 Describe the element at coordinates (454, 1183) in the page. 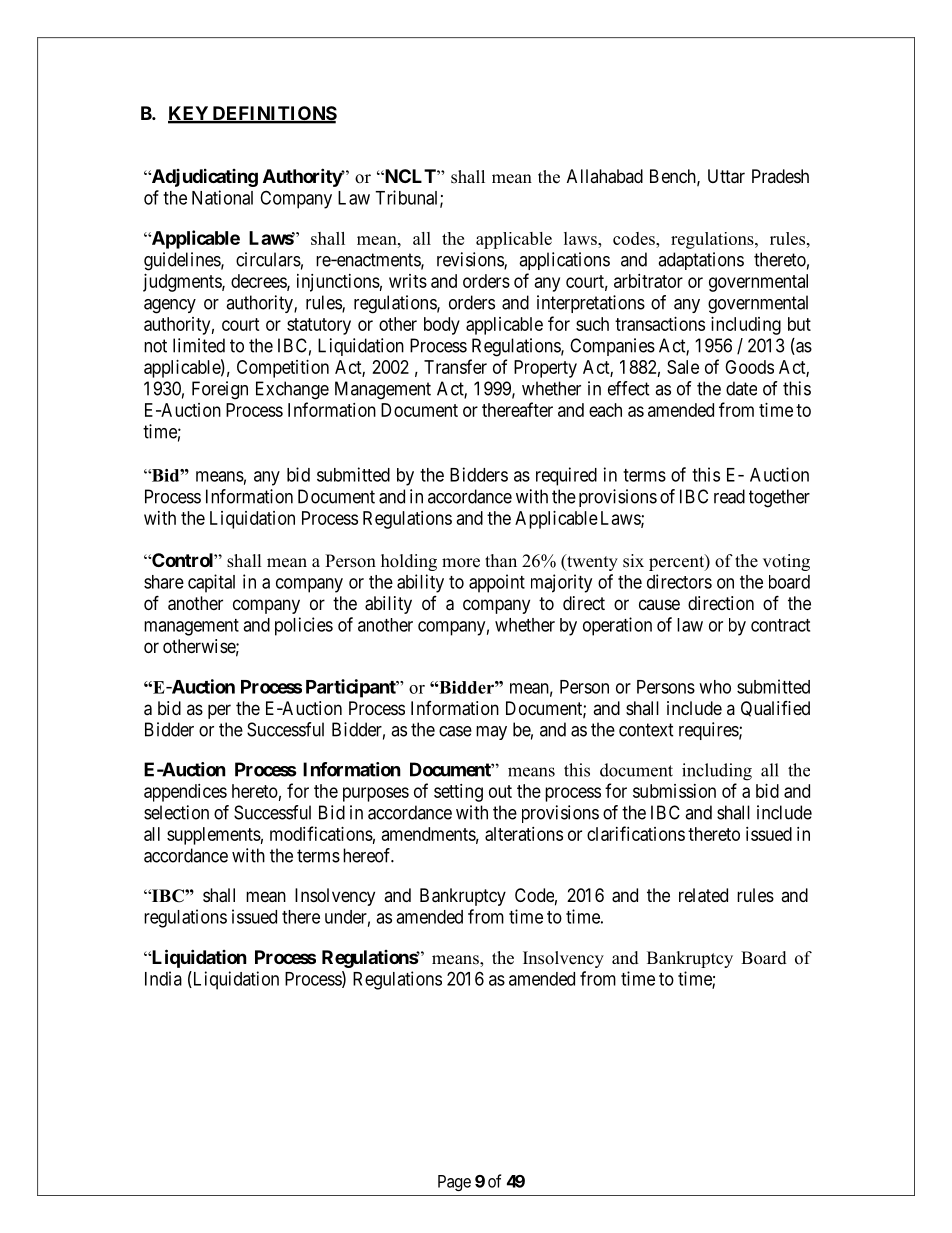

I see `Page` at that location.
